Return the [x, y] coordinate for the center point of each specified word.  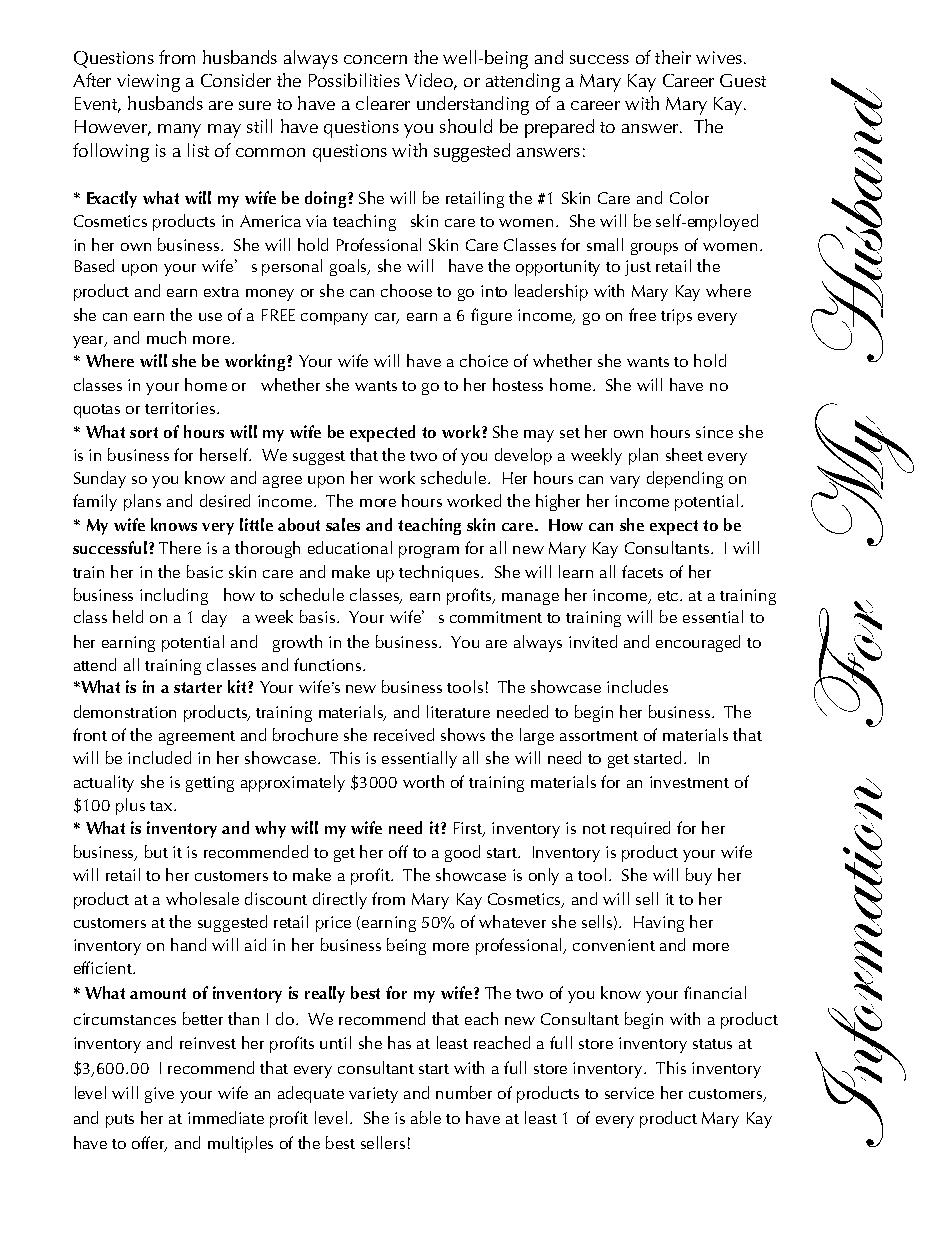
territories [180, 408]
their [673, 57]
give [159, 1095]
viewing [148, 83]
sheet [684, 454]
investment [689, 782]
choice [484, 360]
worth [423, 781]
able [426, 1117]
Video [430, 81]
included [159, 757]
